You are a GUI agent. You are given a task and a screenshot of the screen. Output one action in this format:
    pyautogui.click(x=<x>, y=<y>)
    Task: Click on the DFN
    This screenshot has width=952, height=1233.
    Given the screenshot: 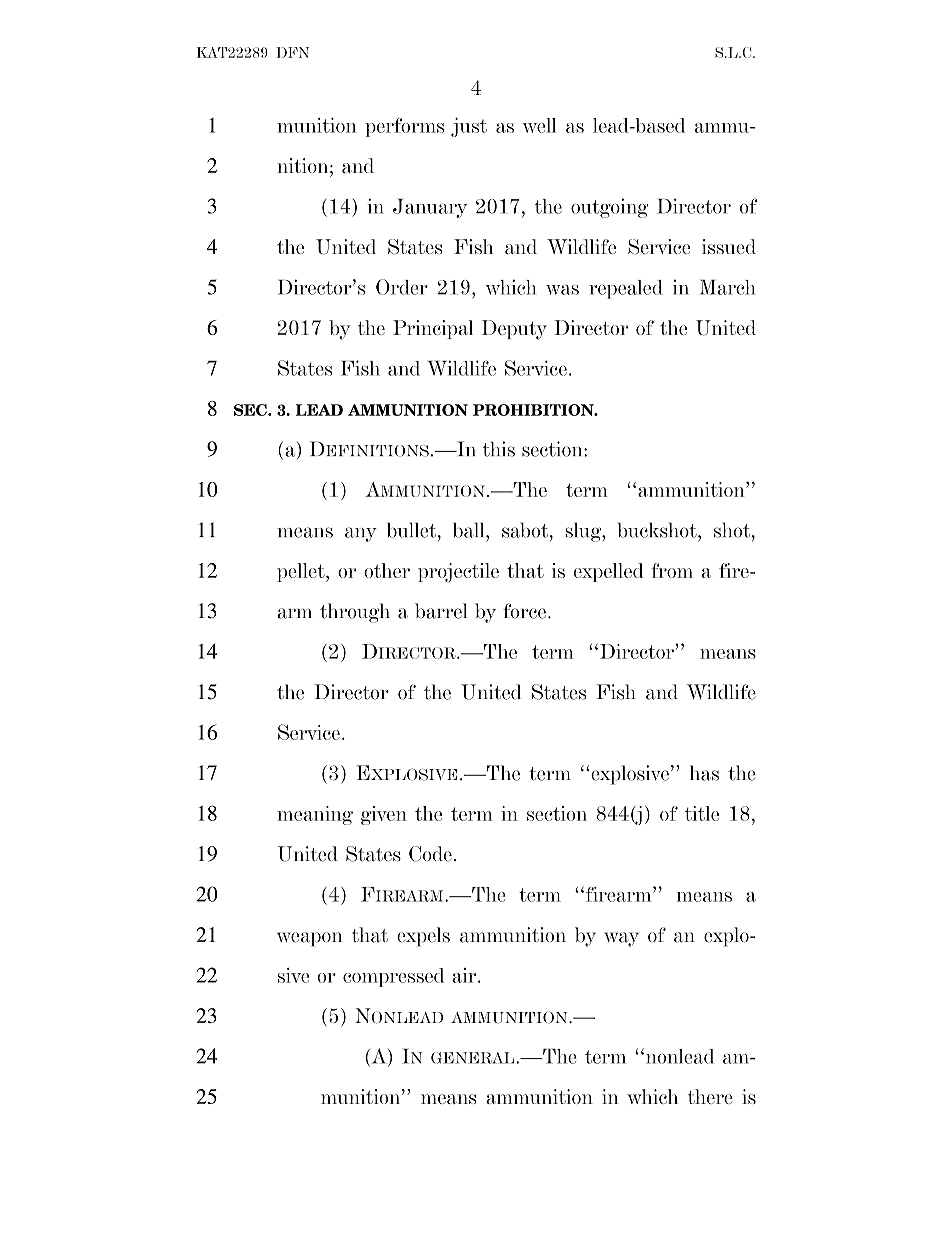 What is the action you would take?
    pyautogui.click(x=292, y=52)
